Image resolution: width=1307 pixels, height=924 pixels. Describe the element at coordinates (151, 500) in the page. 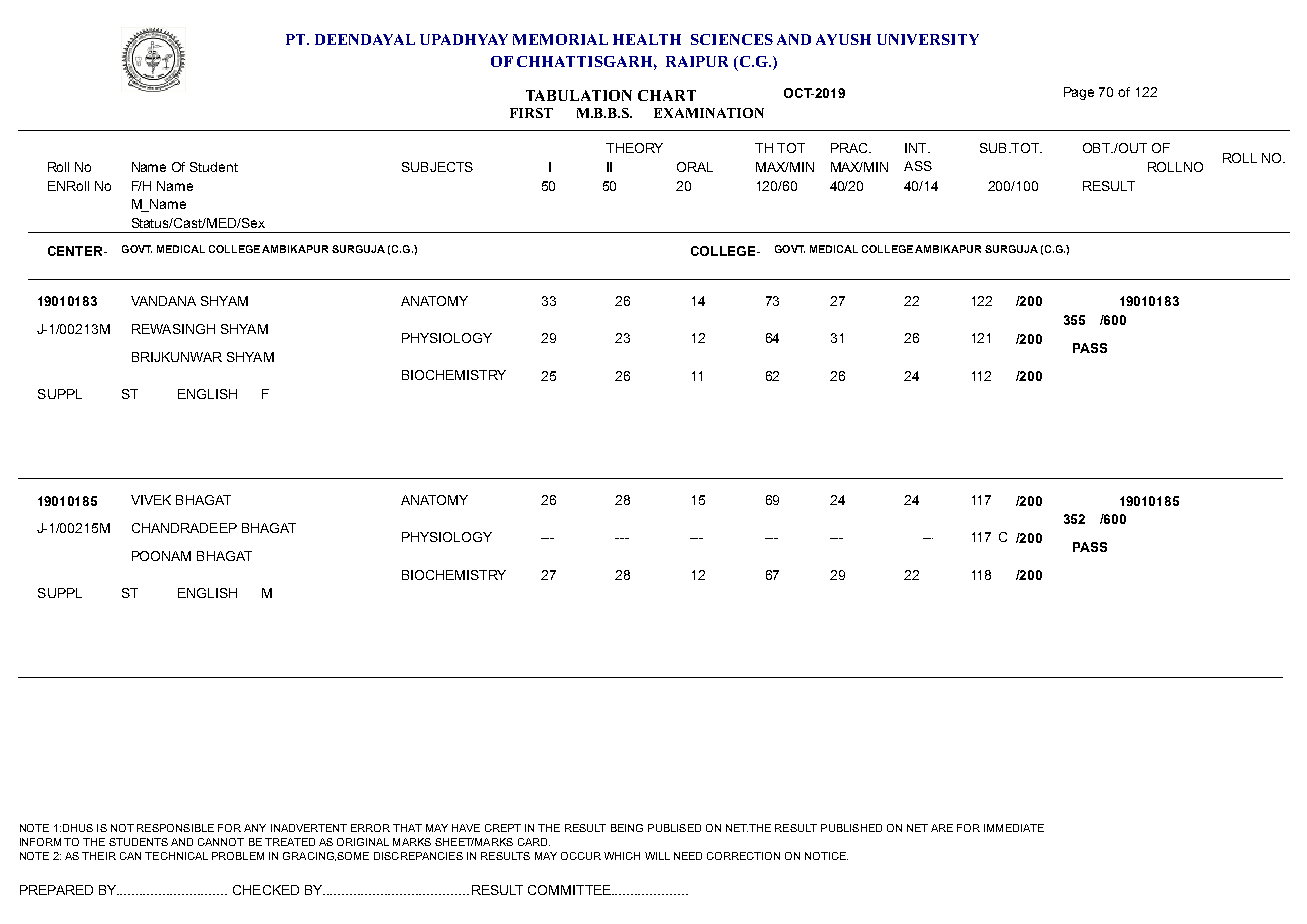

I see `VIVEK` at that location.
